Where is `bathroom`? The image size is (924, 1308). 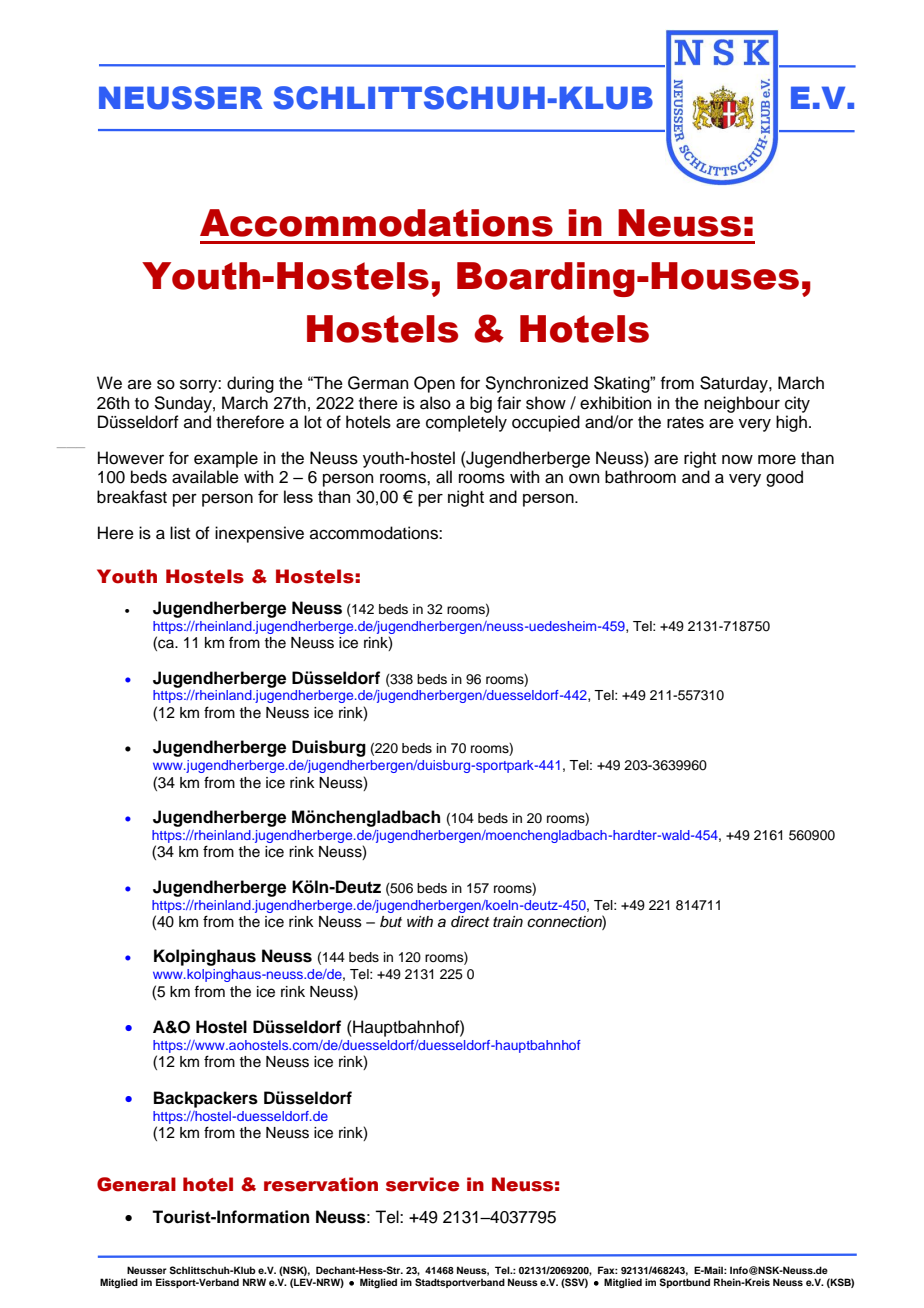 bathroom is located at coordinates (640, 477).
